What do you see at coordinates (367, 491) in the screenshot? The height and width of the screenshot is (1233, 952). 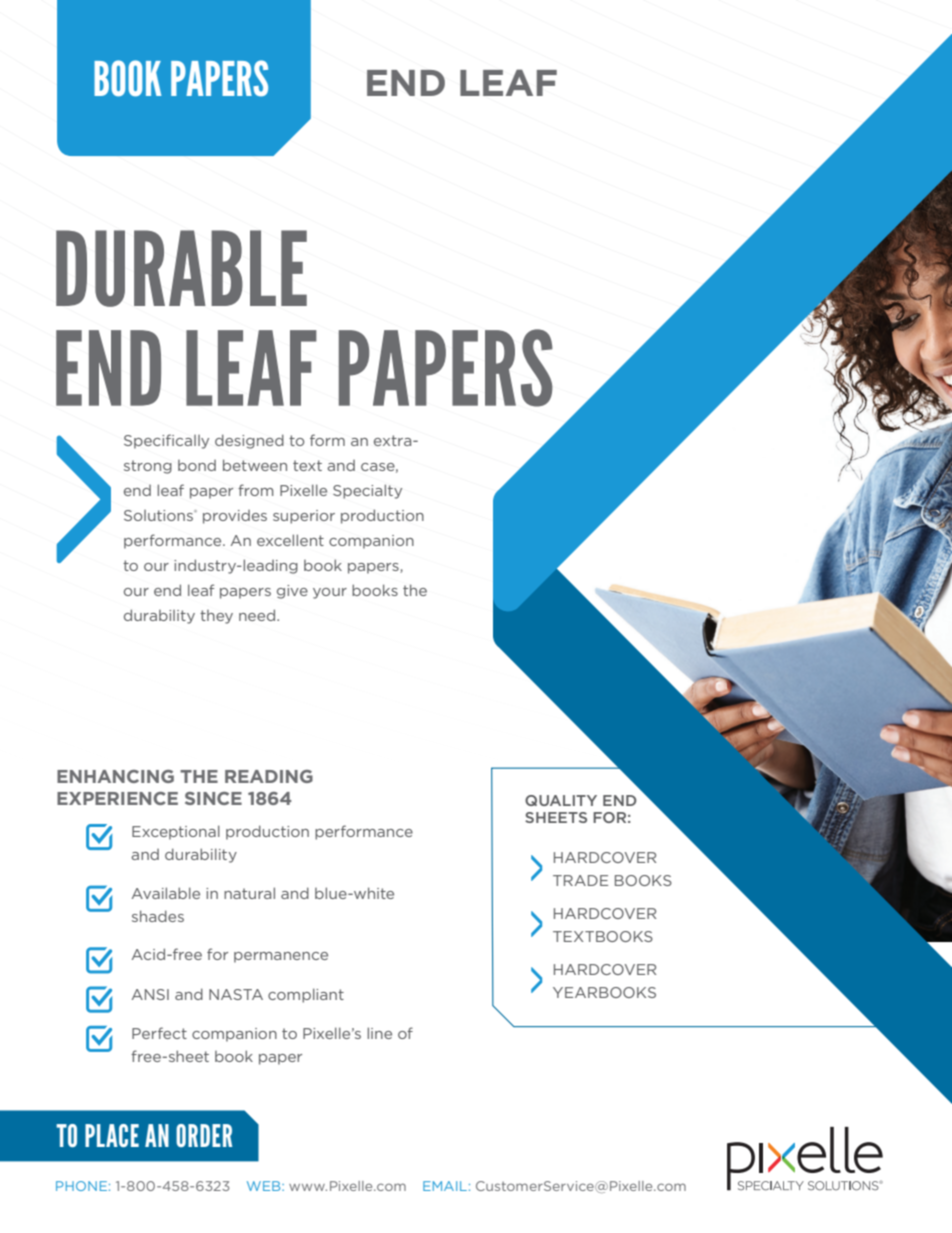 I see `Specialty` at bounding box center [367, 491].
